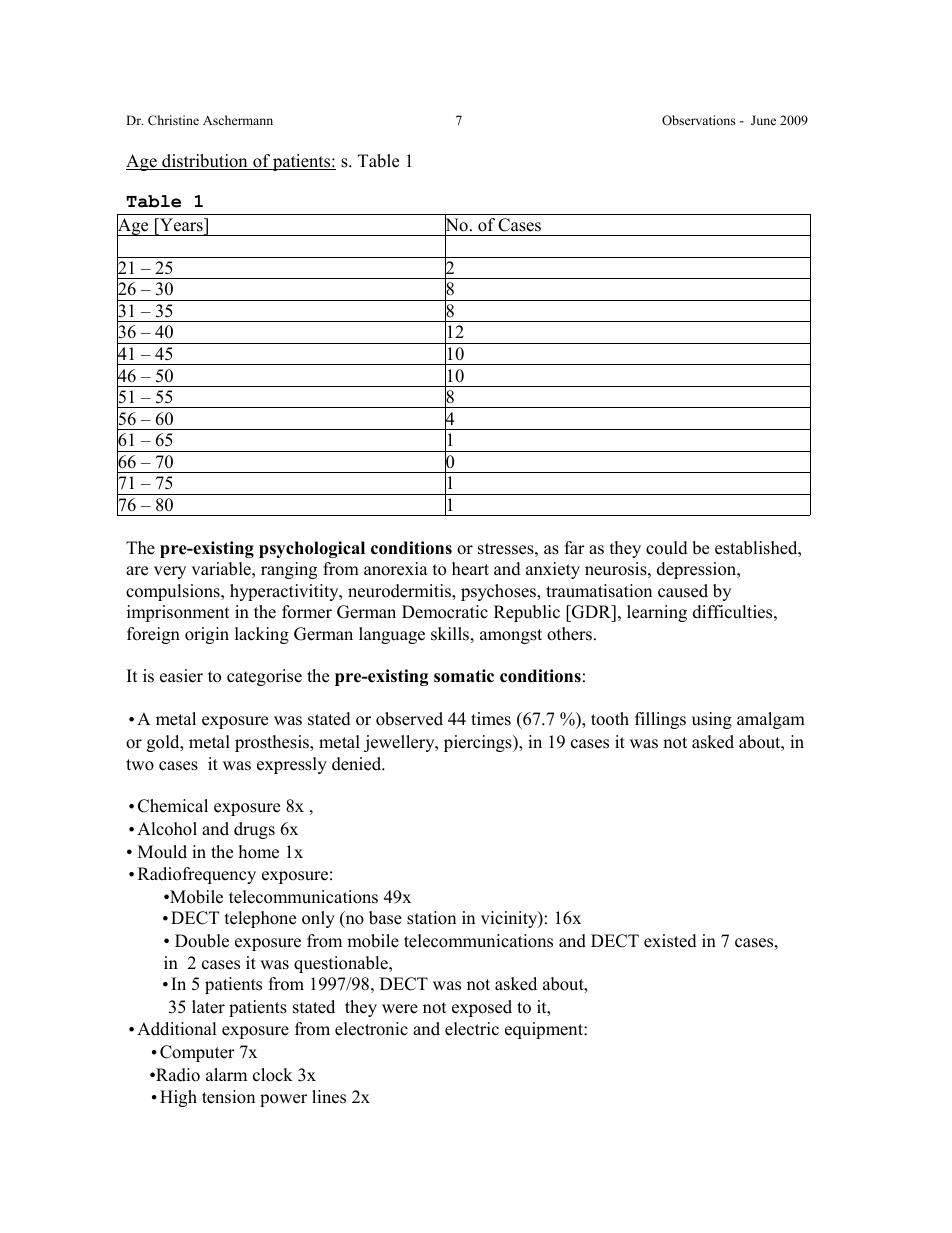 This screenshot has width=952, height=1233. Describe the element at coordinates (479, 743) in the screenshot. I see `piercings` at that location.
